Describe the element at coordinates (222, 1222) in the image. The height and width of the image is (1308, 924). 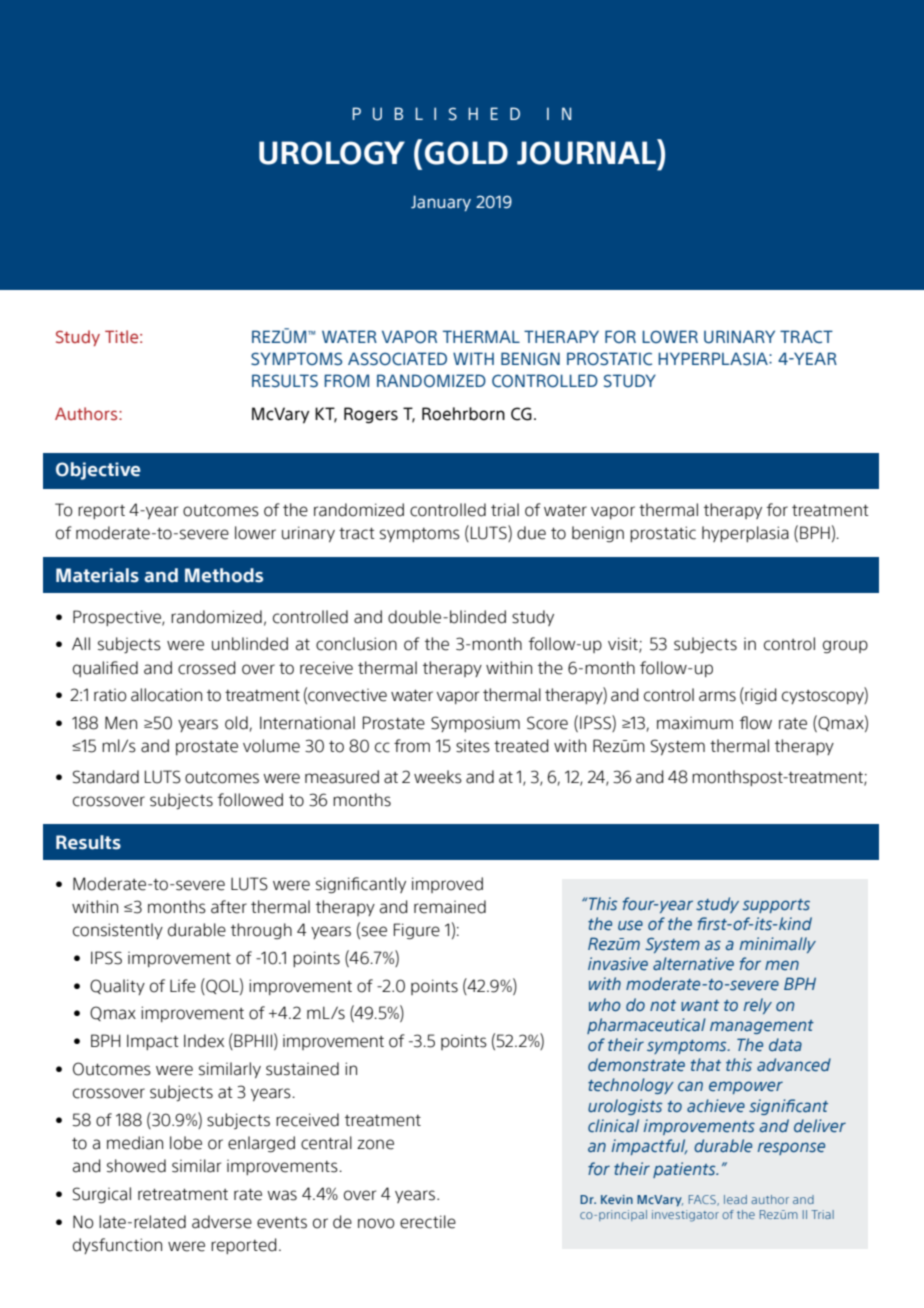
I see `adverse` at that location.
